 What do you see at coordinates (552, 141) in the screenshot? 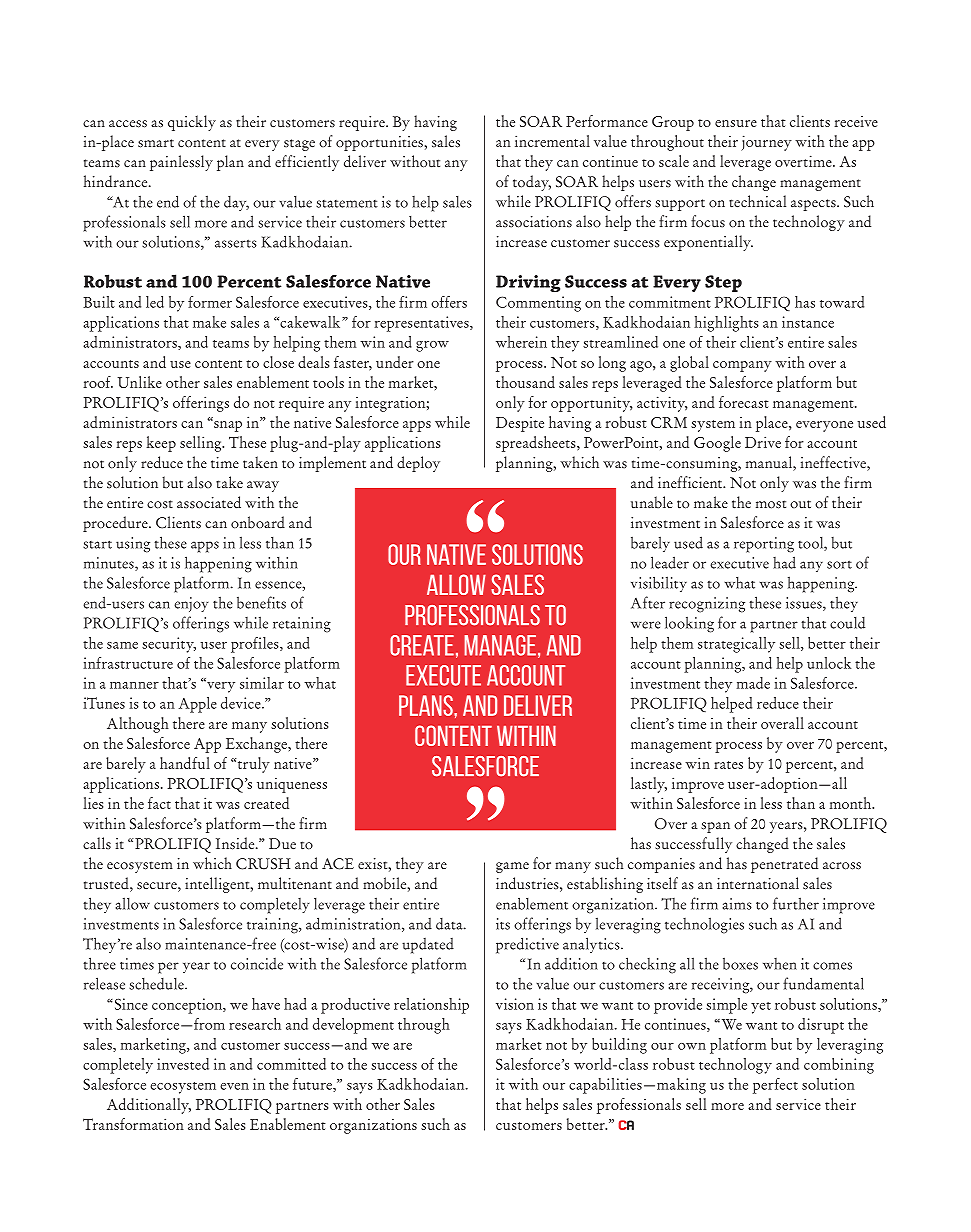
I see `incremental` at bounding box center [552, 141].
